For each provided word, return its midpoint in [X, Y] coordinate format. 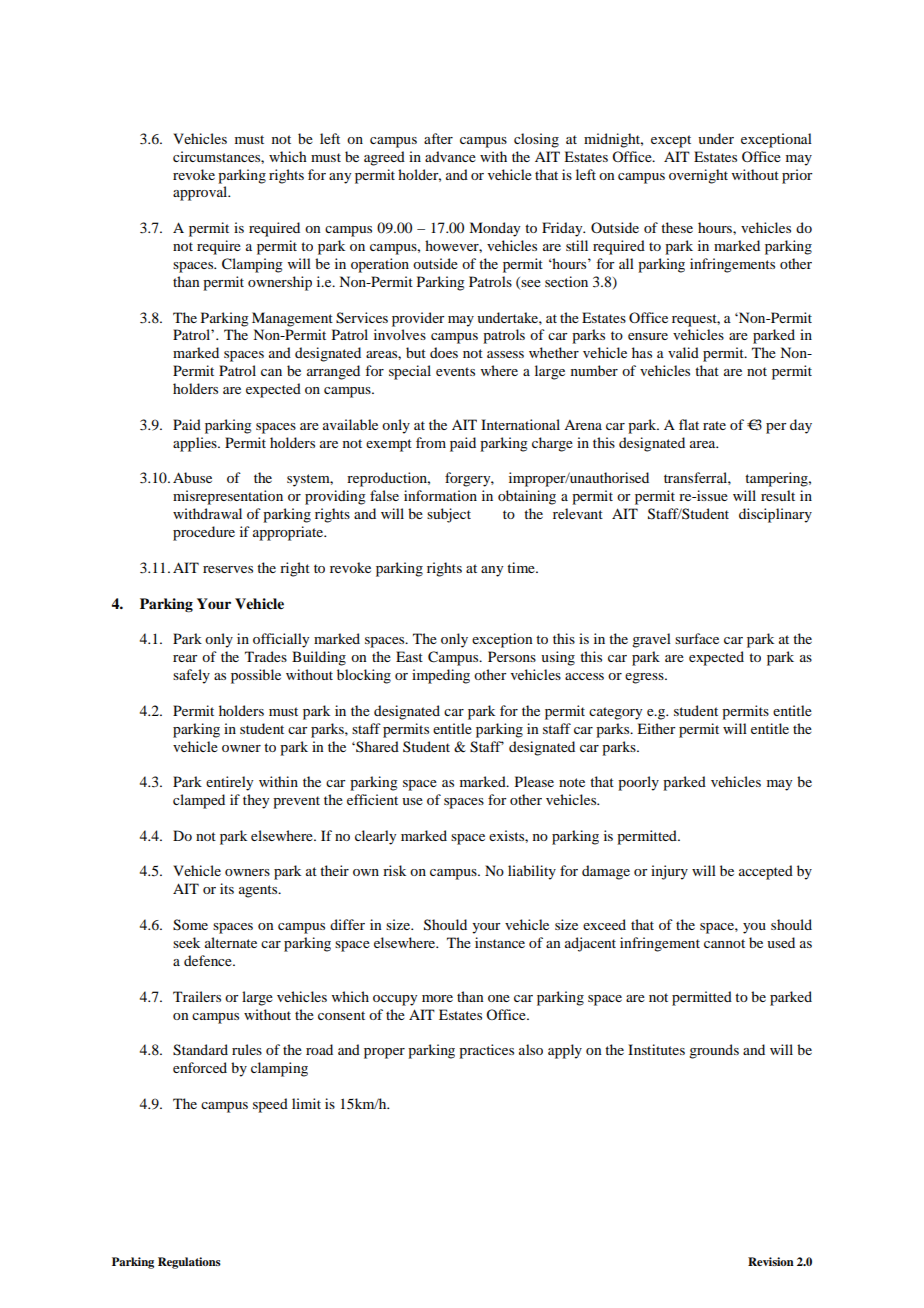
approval [201, 193]
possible [256, 676]
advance [450, 156]
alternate [231, 942]
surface [697, 638]
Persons [512, 656]
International [520, 424]
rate [714, 425]
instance [500, 942]
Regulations [189, 1263]
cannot [724, 943]
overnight [698, 176]
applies [196, 444]
